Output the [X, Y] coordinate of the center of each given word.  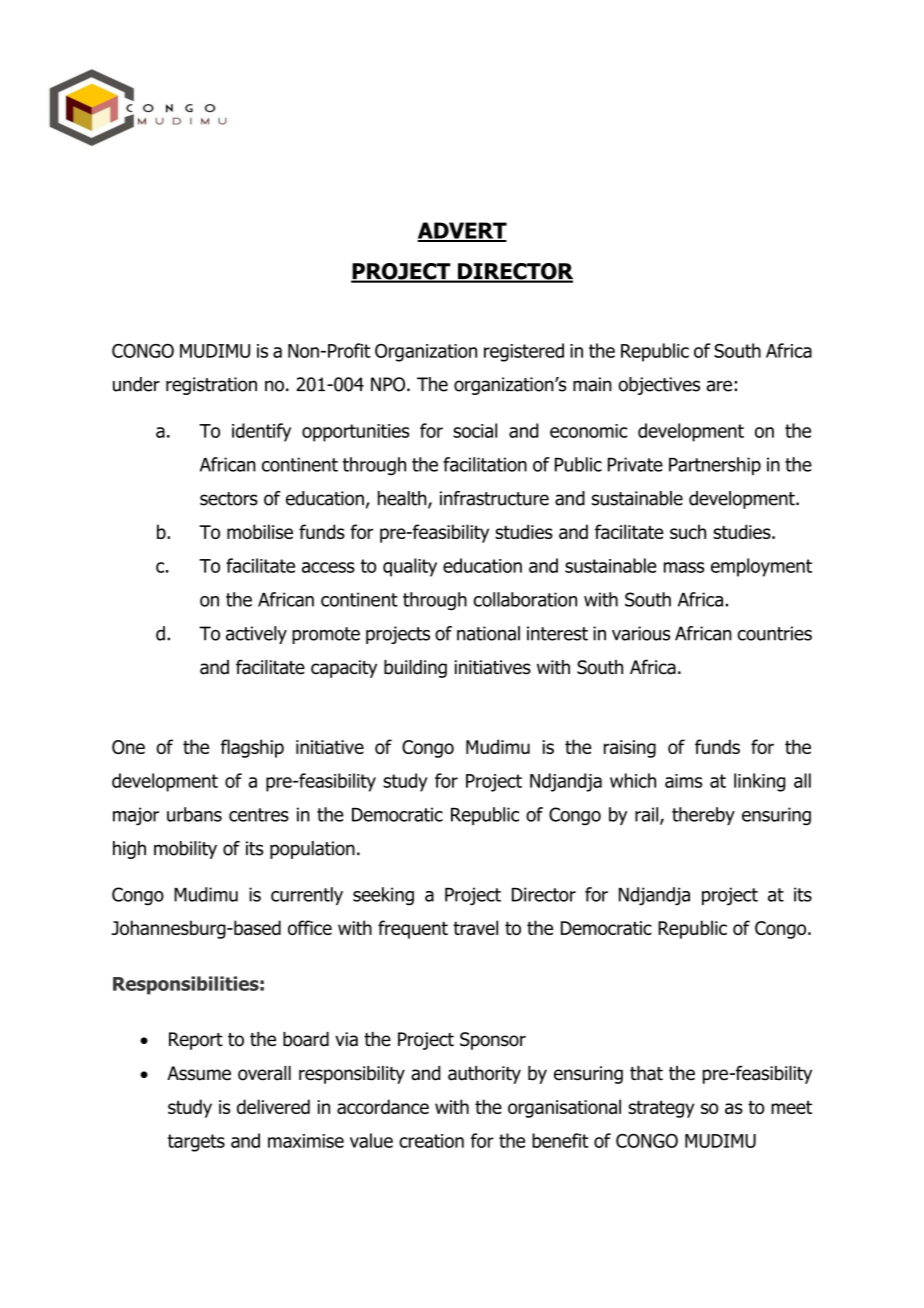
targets [196, 1143]
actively [256, 635]
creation [431, 1141]
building [415, 669]
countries [775, 633]
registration [211, 386]
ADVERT [462, 231]
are [719, 386]
